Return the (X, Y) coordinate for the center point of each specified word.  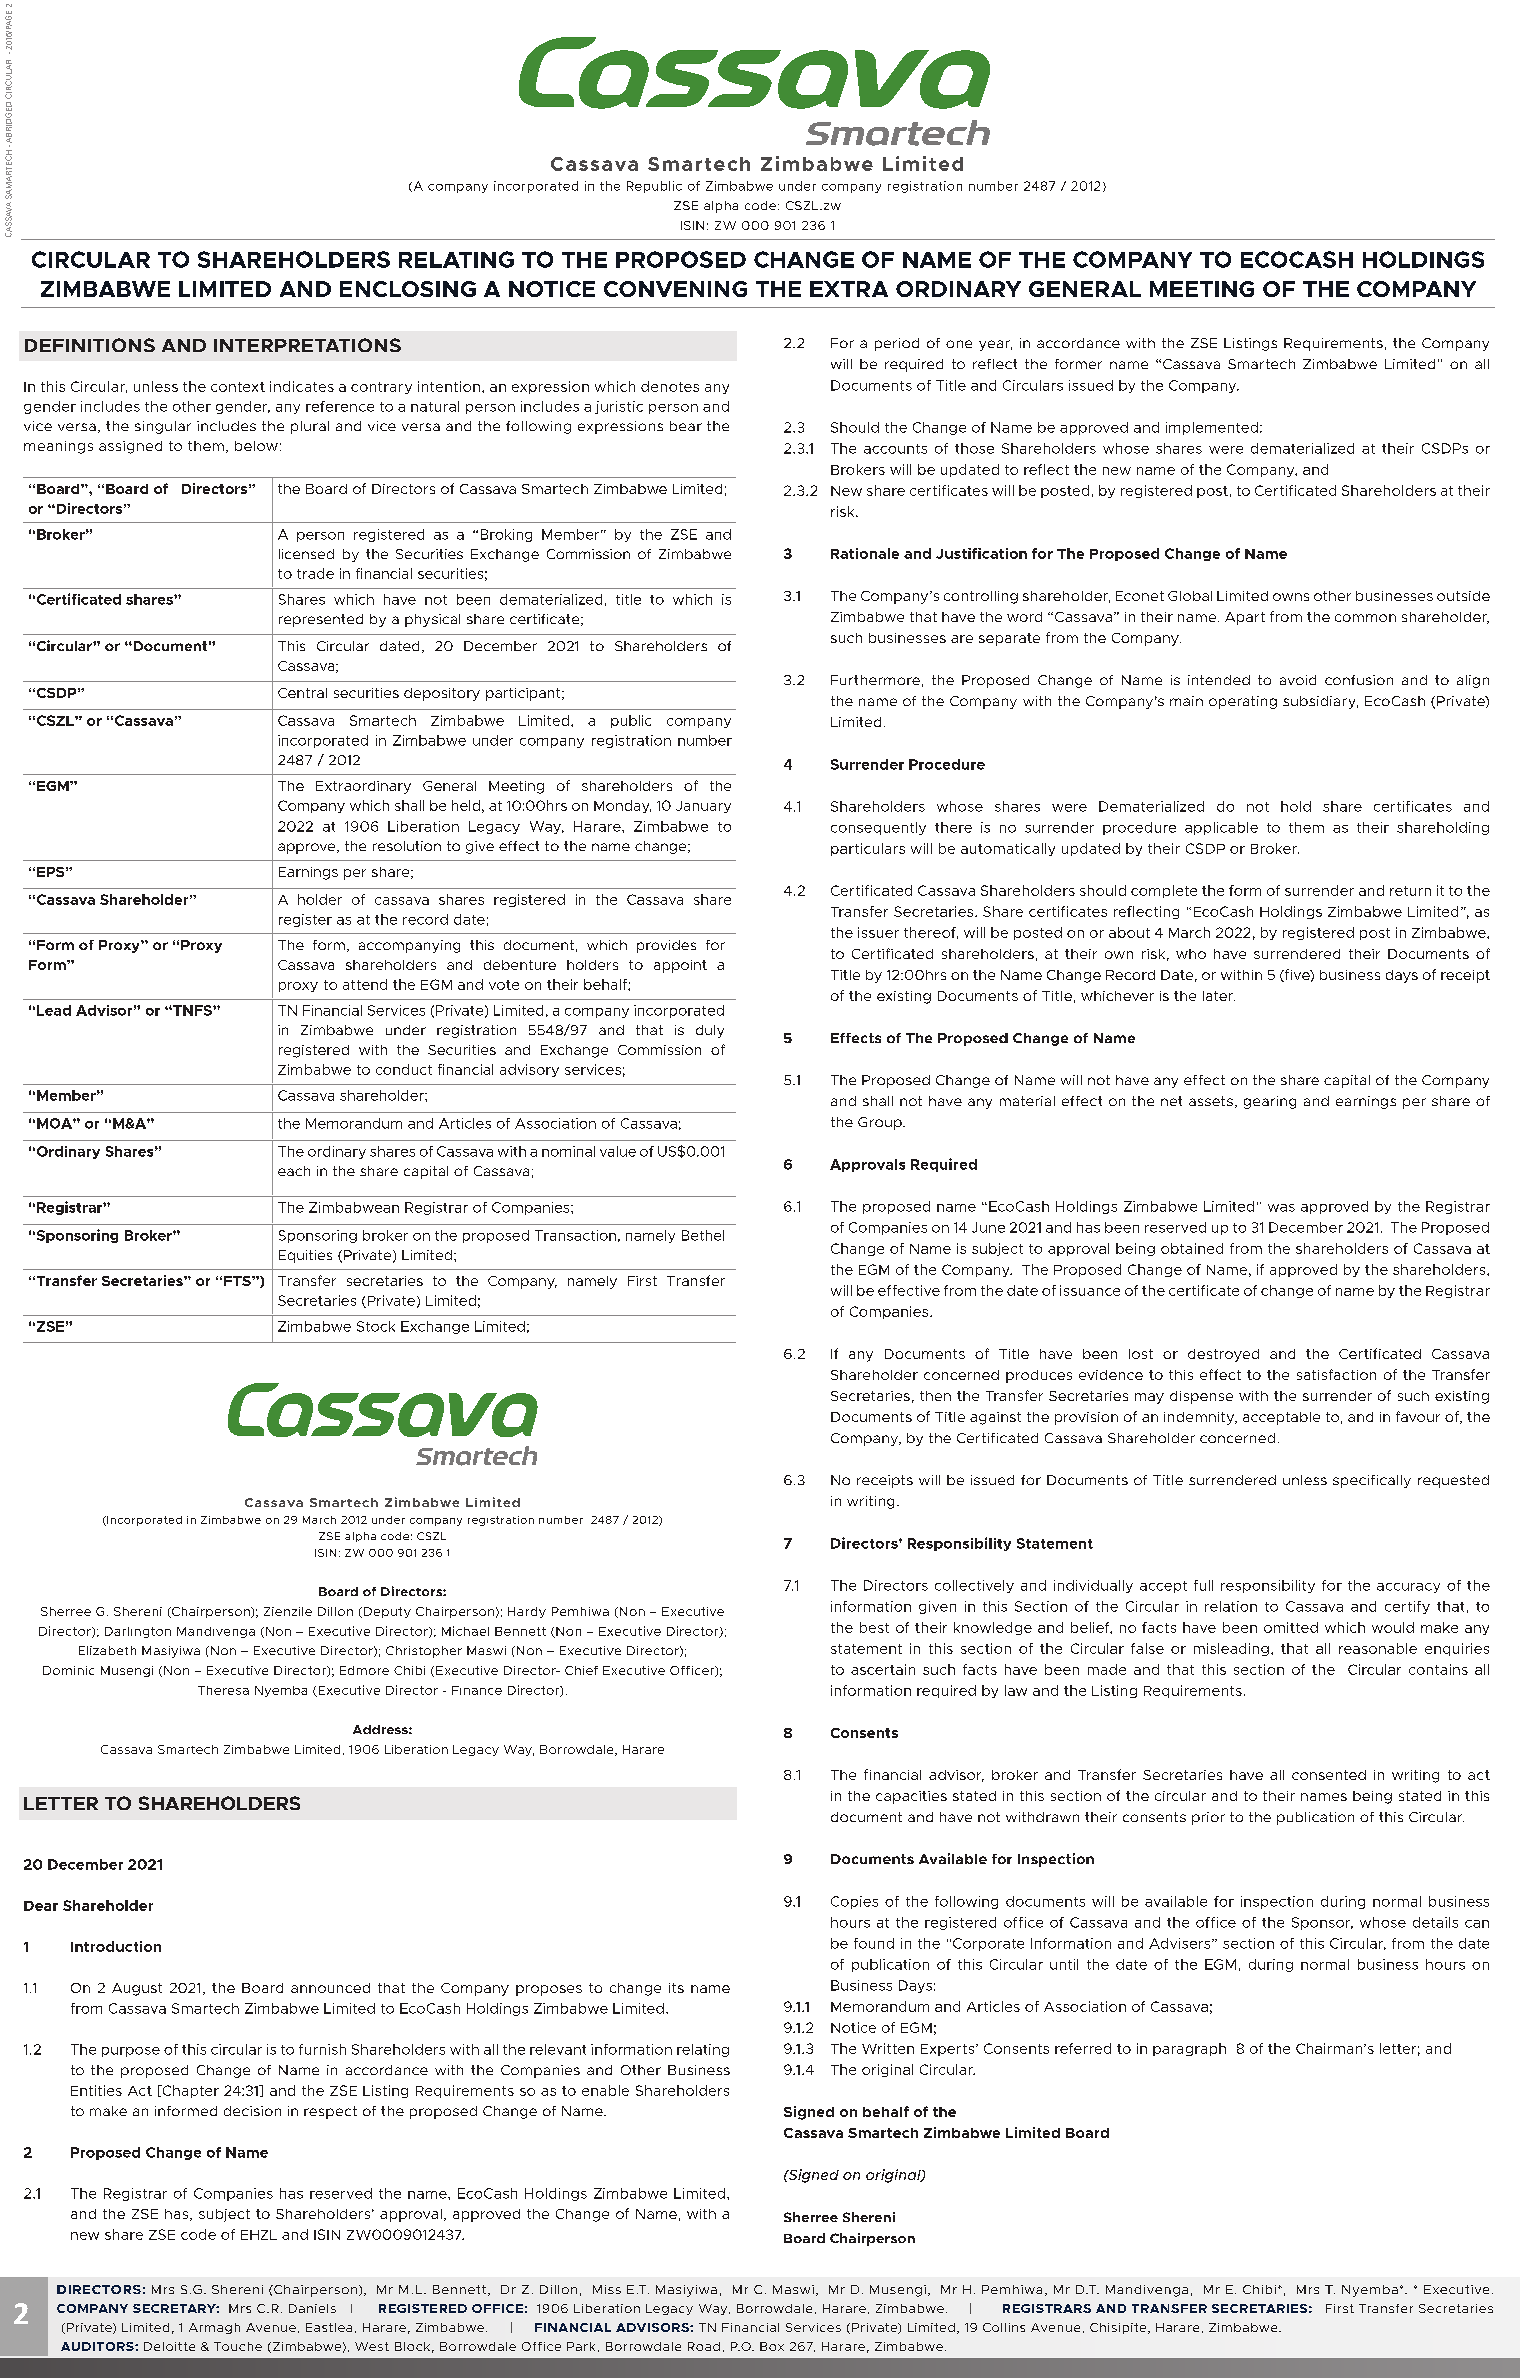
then (935, 1396)
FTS (238, 1281)
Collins (1004, 2327)
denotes (670, 386)
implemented (1212, 428)
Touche (238, 2346)
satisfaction (1336, 1374)
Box (772, 2346)
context (238, 387)
